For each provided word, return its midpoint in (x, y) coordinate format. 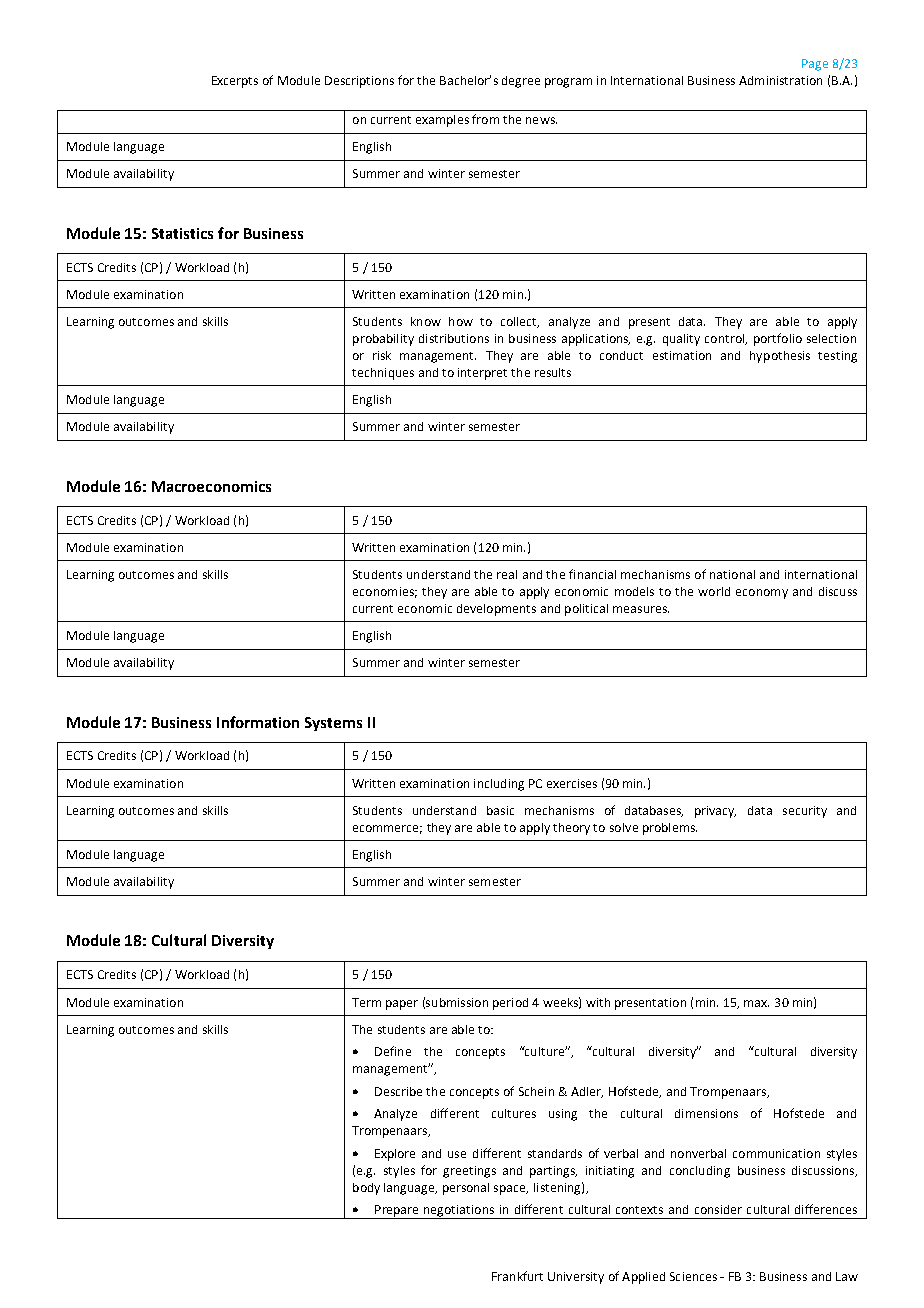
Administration (780, 80)
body (366, 1189)
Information (258, 722)
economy (762, 594)
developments (496, 610)
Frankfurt (517, 1276)
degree (521, 82)
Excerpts (235, 82)
